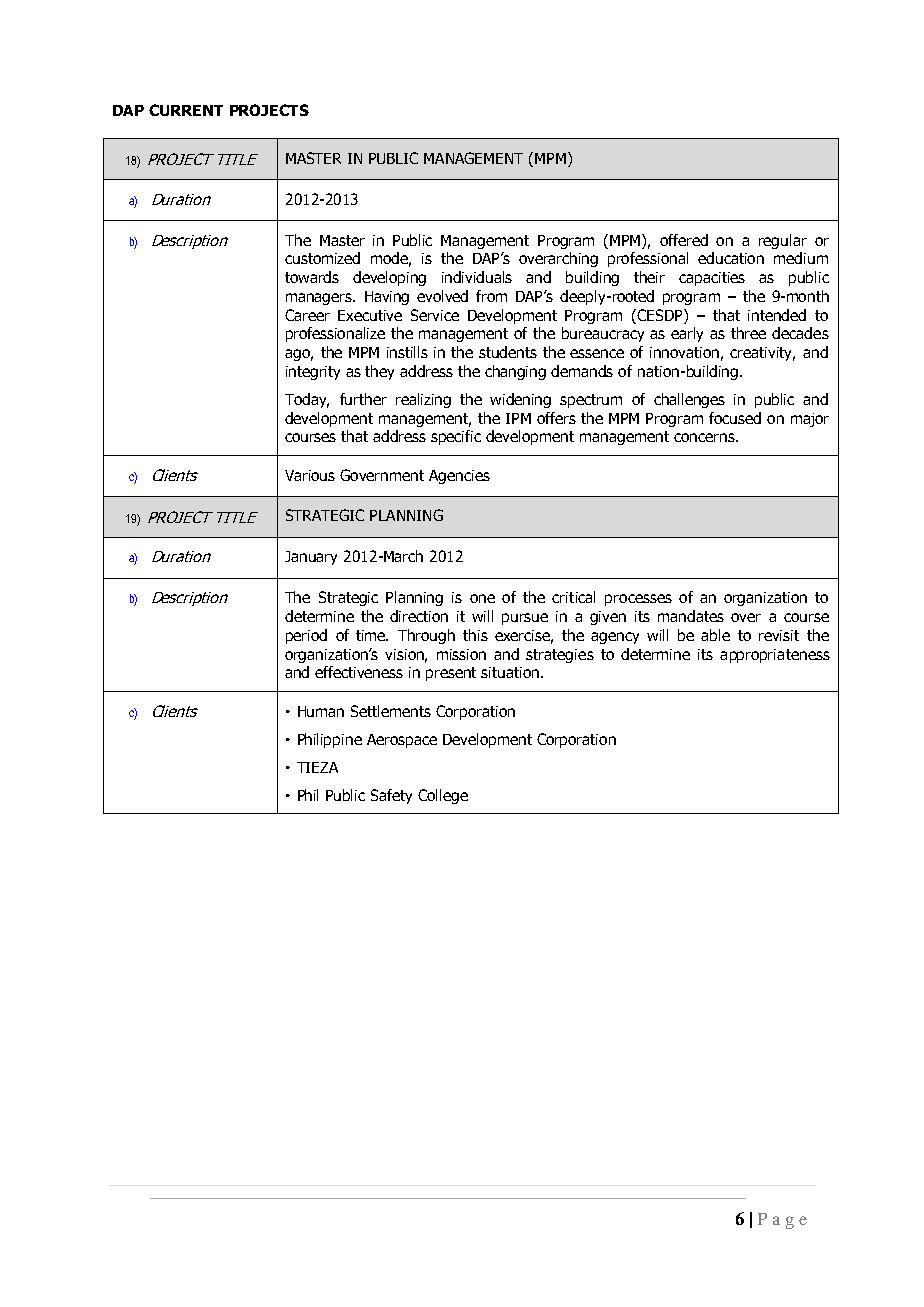 The image size is (924, 1307). Describe the element at coordinates (775, 656) in the image. I see `appropriateness` at that location.
